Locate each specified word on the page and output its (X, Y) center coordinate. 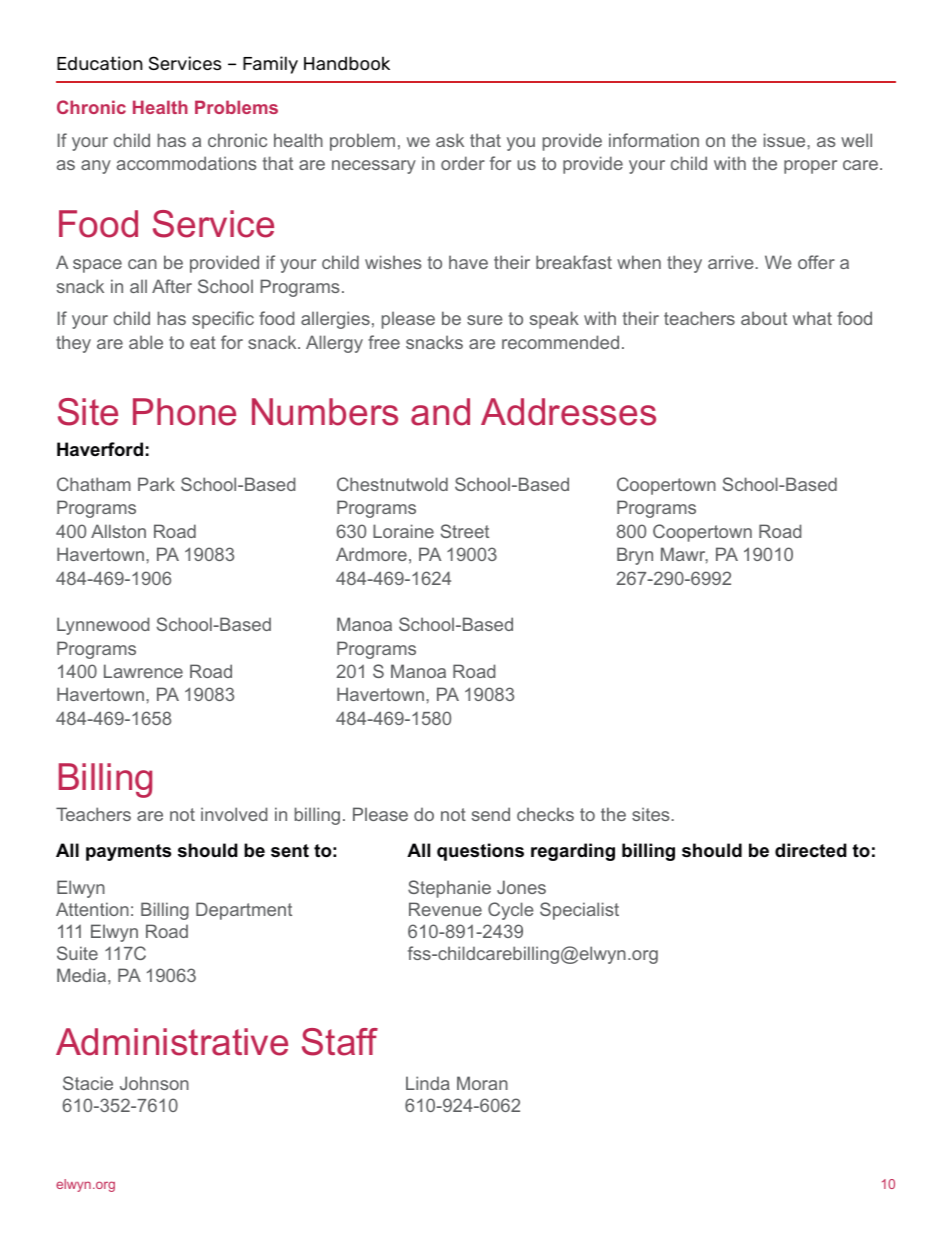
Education (100, 63)
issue (786, 140)
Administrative (172, 1042)
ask (450, 140)
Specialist (579, 911)
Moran (482, 1083)
